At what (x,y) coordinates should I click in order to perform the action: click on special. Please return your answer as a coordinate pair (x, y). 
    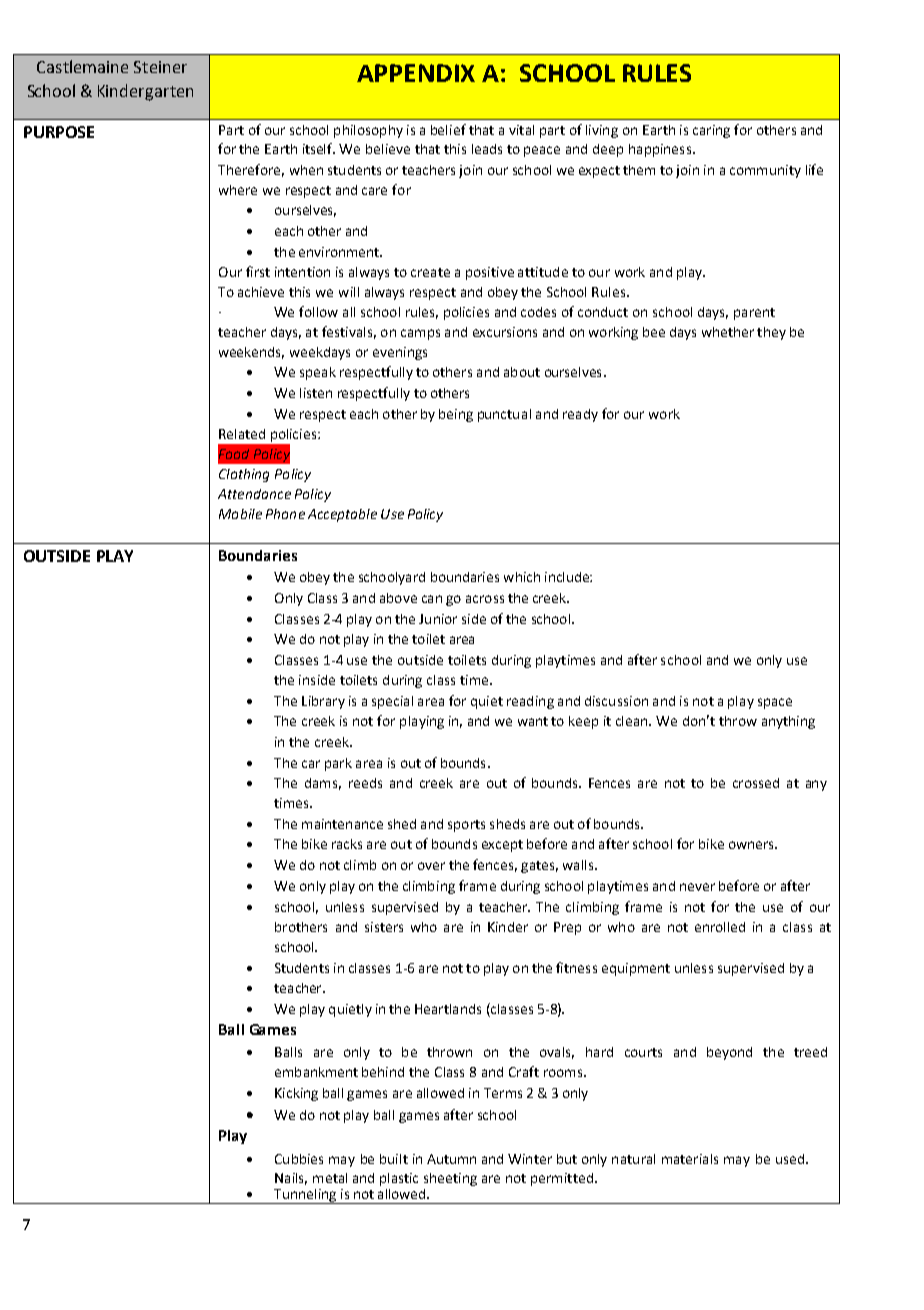
    Looking at the image, I should click on (392, 702).
